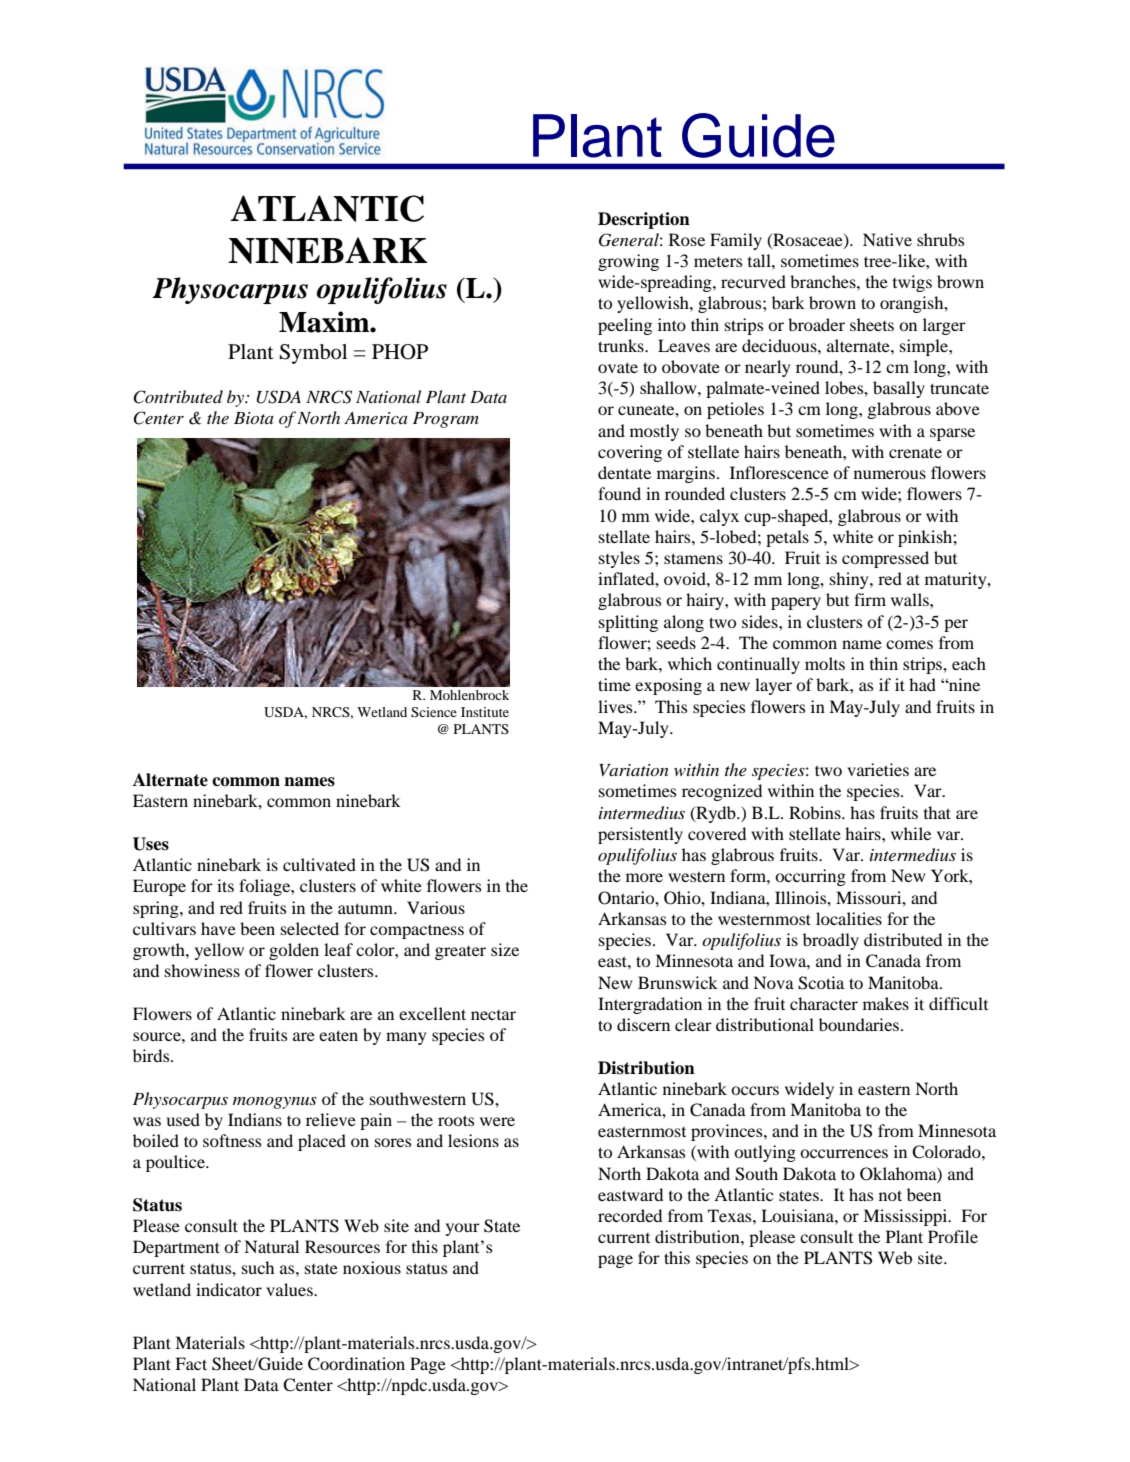 This screenshot has width=1130, height=1462. What do you see at coordinates (229, 1289) in the screenshot?
I see `indicator` at bounding box center [229, 1289].
